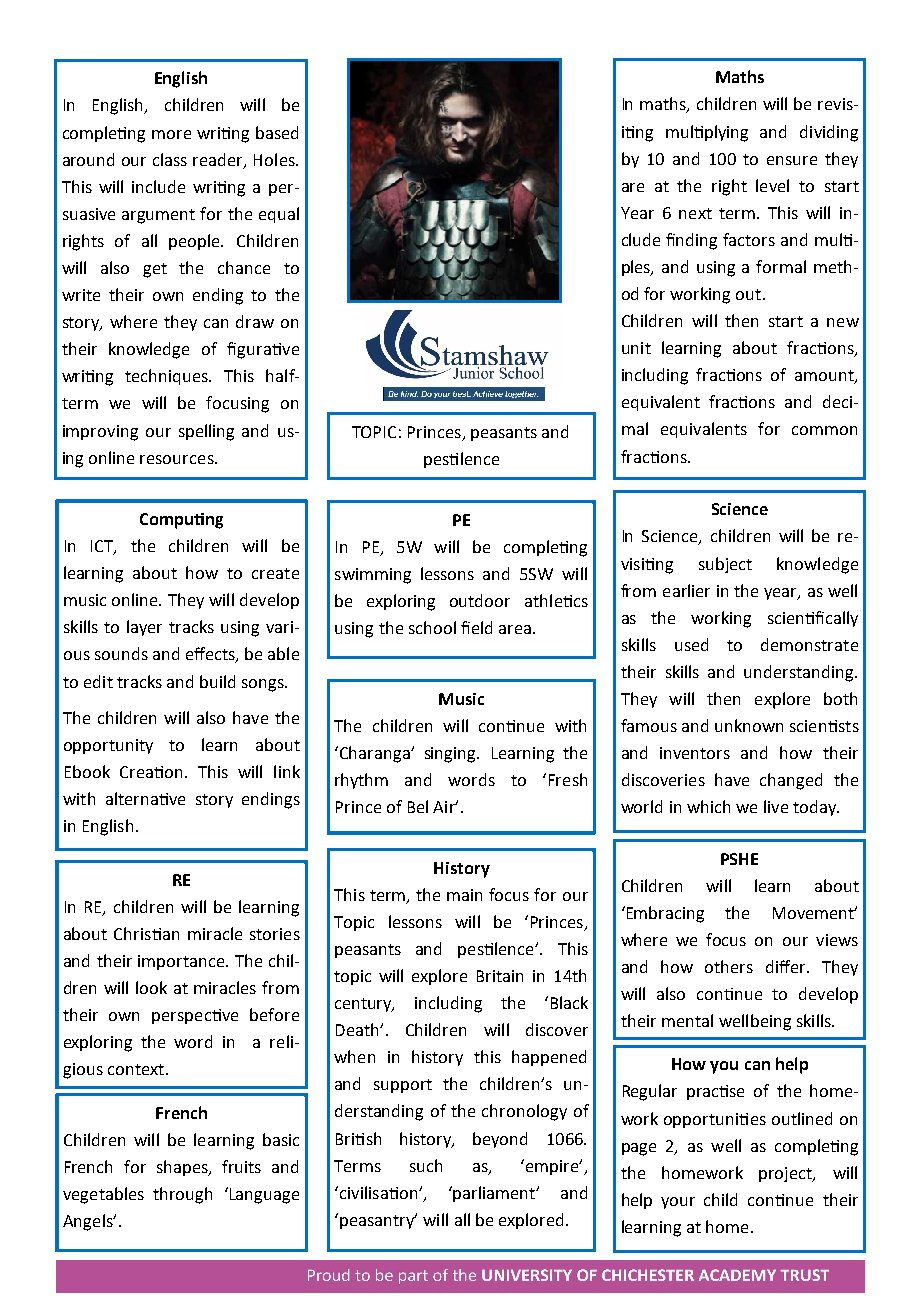  Describe the element at coordinates (494, 1194) in the image. I see `parliament` at that location.
